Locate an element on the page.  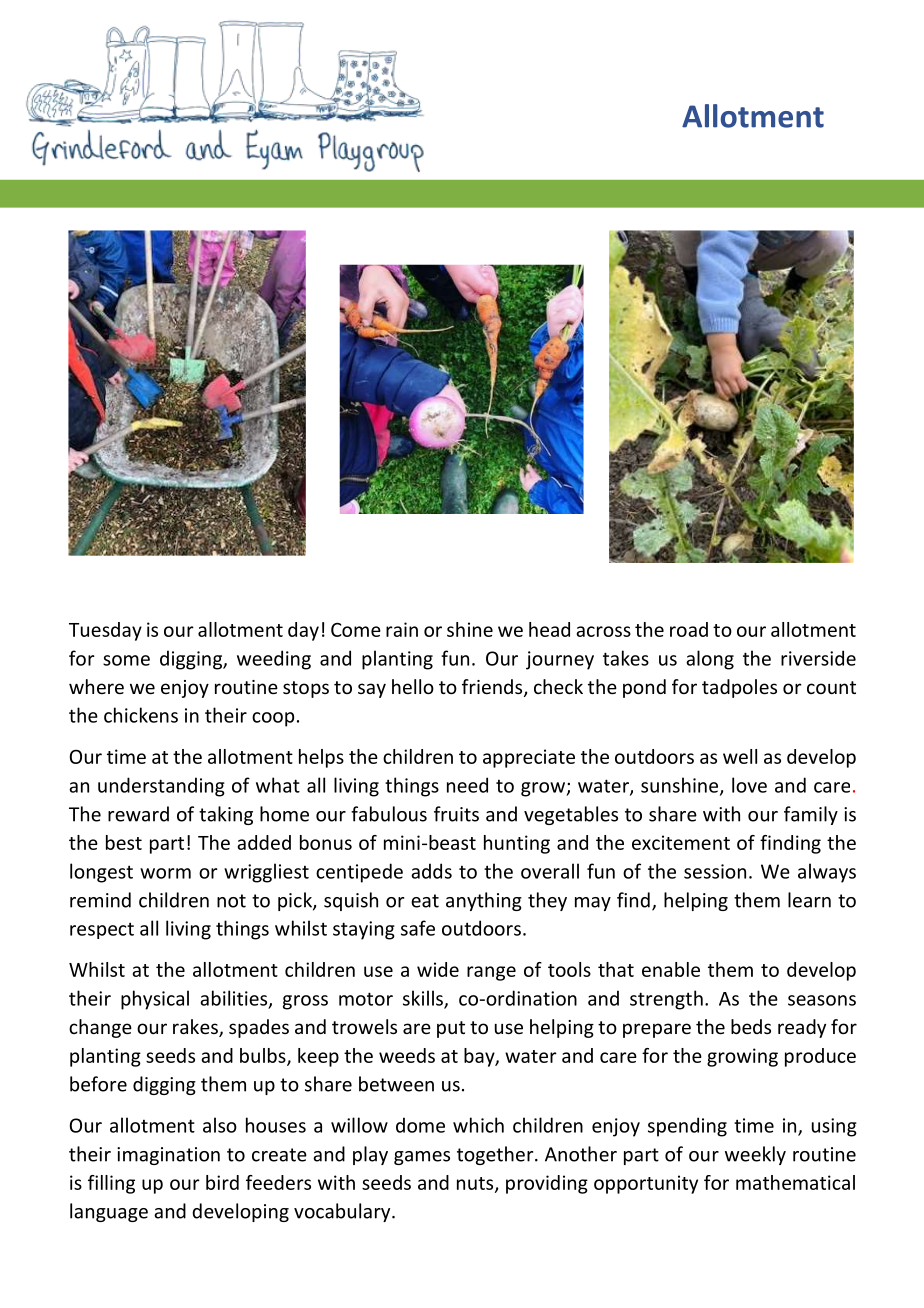
learn is located at coordinates (809, 900).
